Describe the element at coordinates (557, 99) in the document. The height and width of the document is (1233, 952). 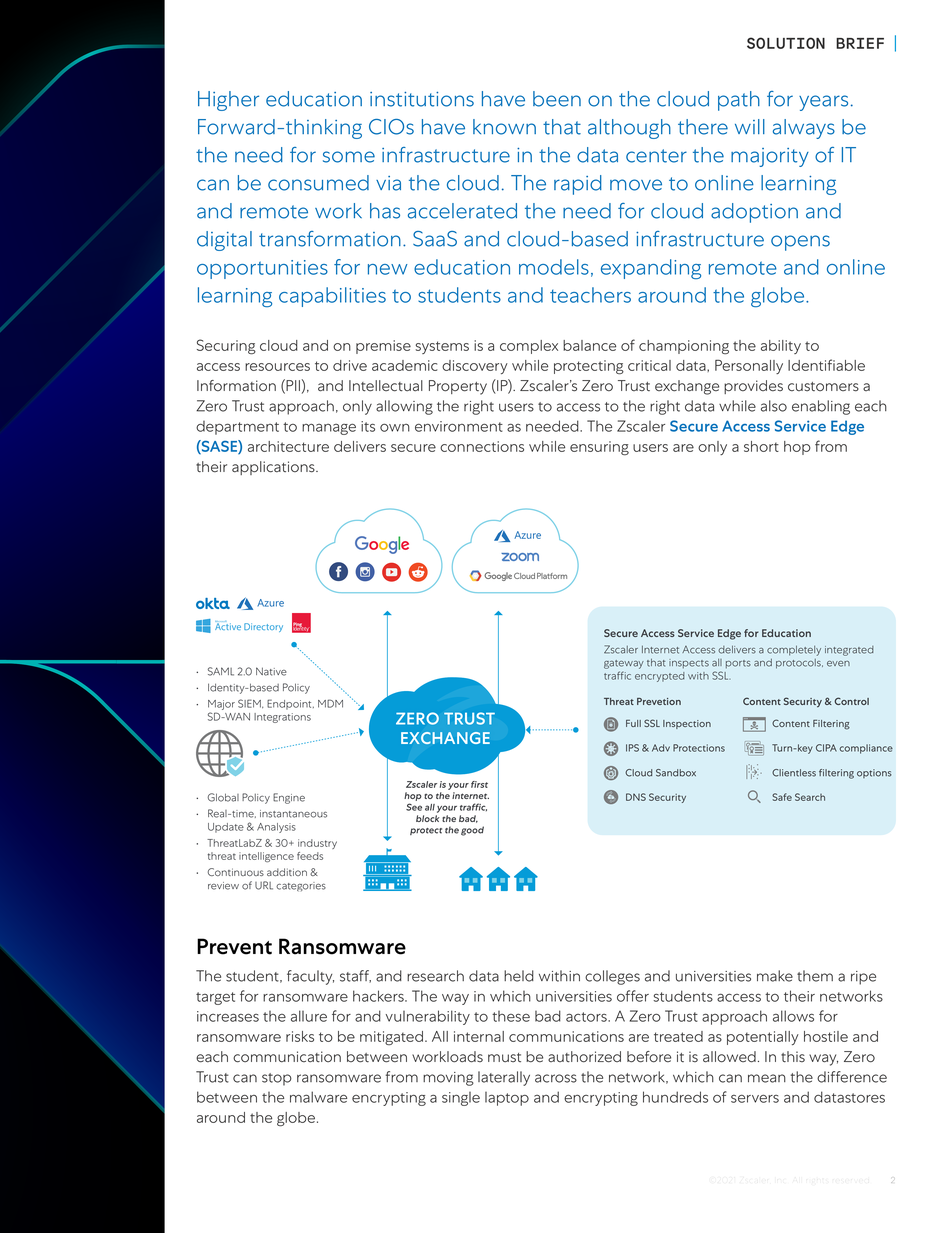
I see `been` at that location.
